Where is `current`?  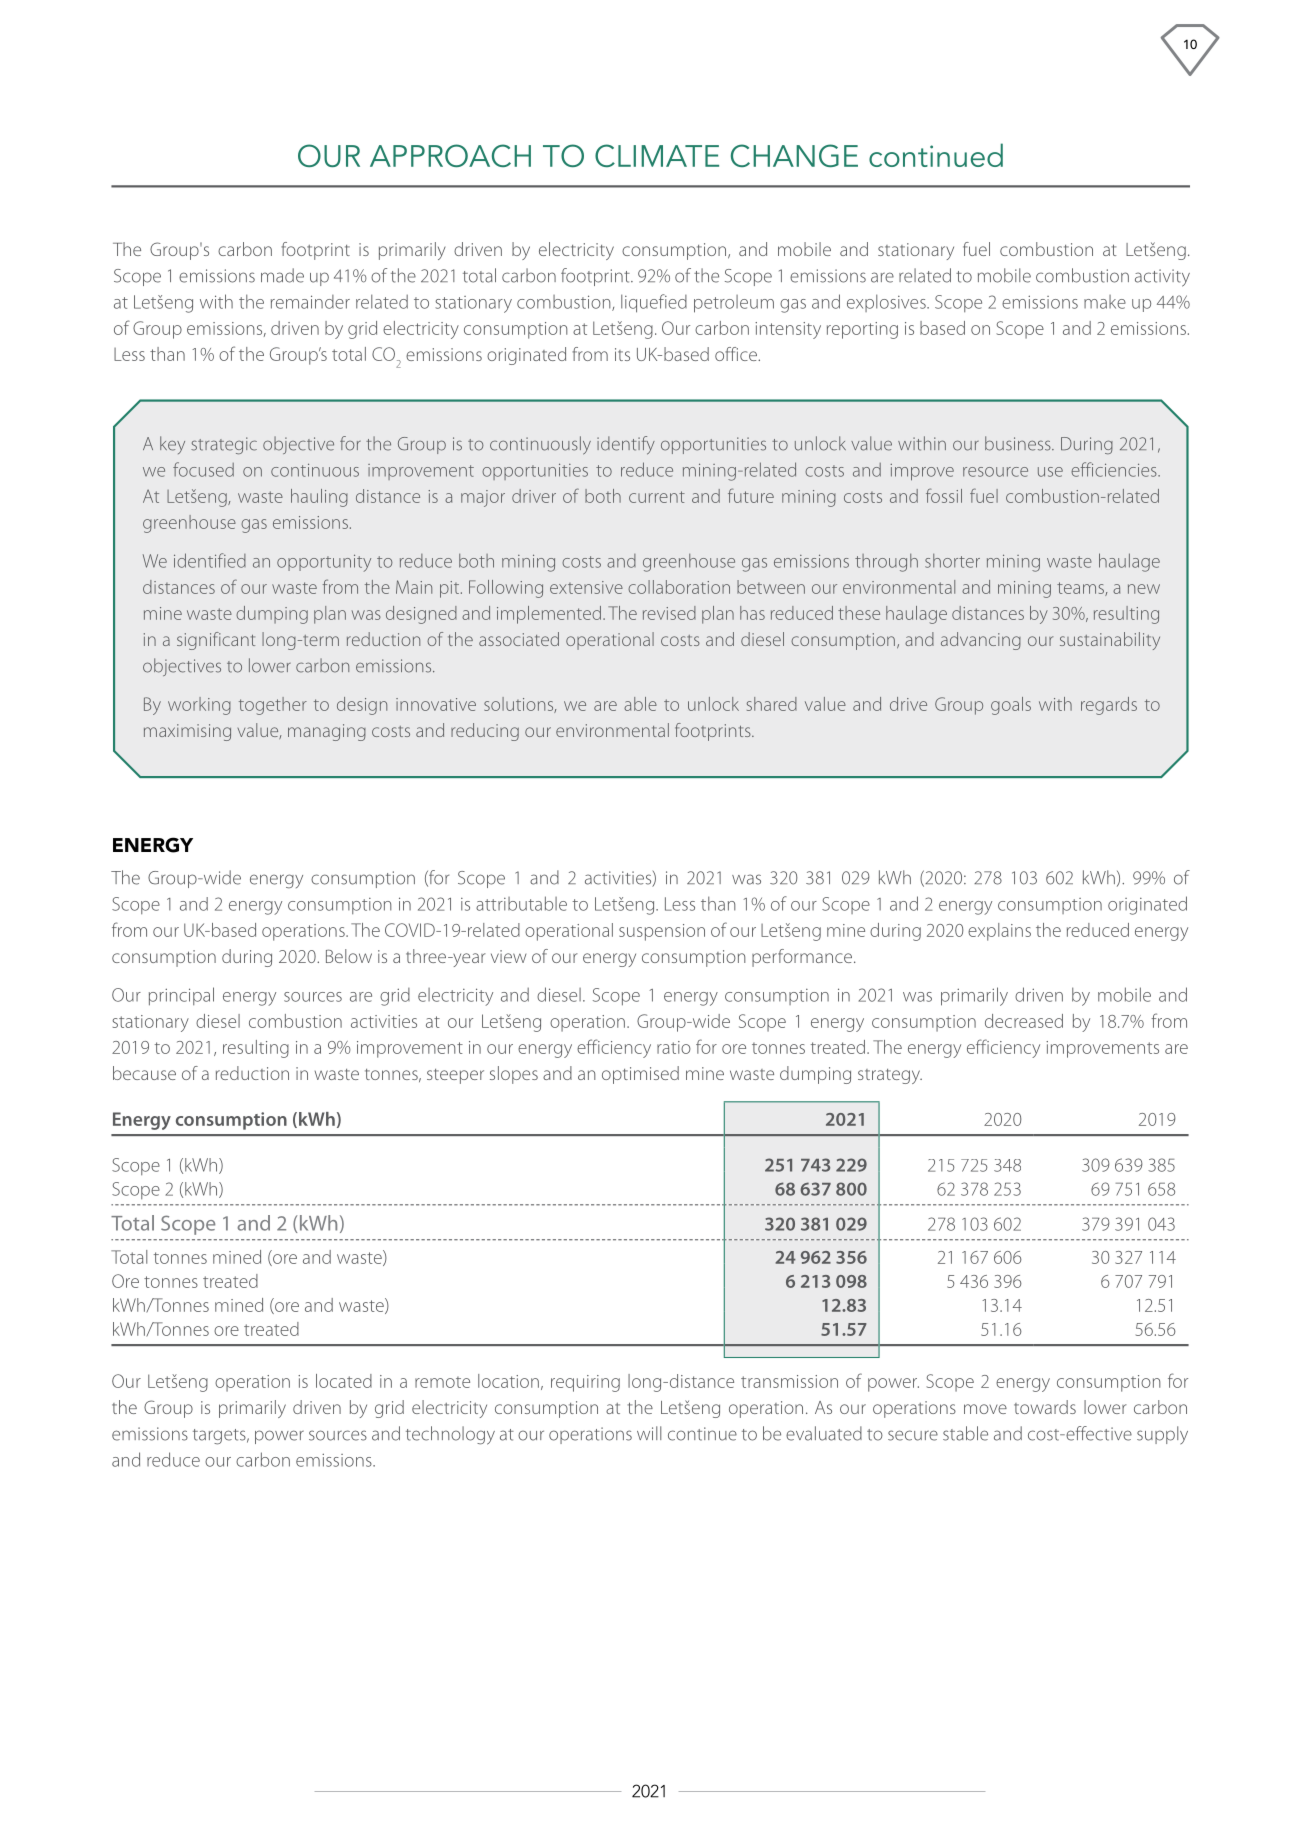
current is located at coordinates (657, 497).
